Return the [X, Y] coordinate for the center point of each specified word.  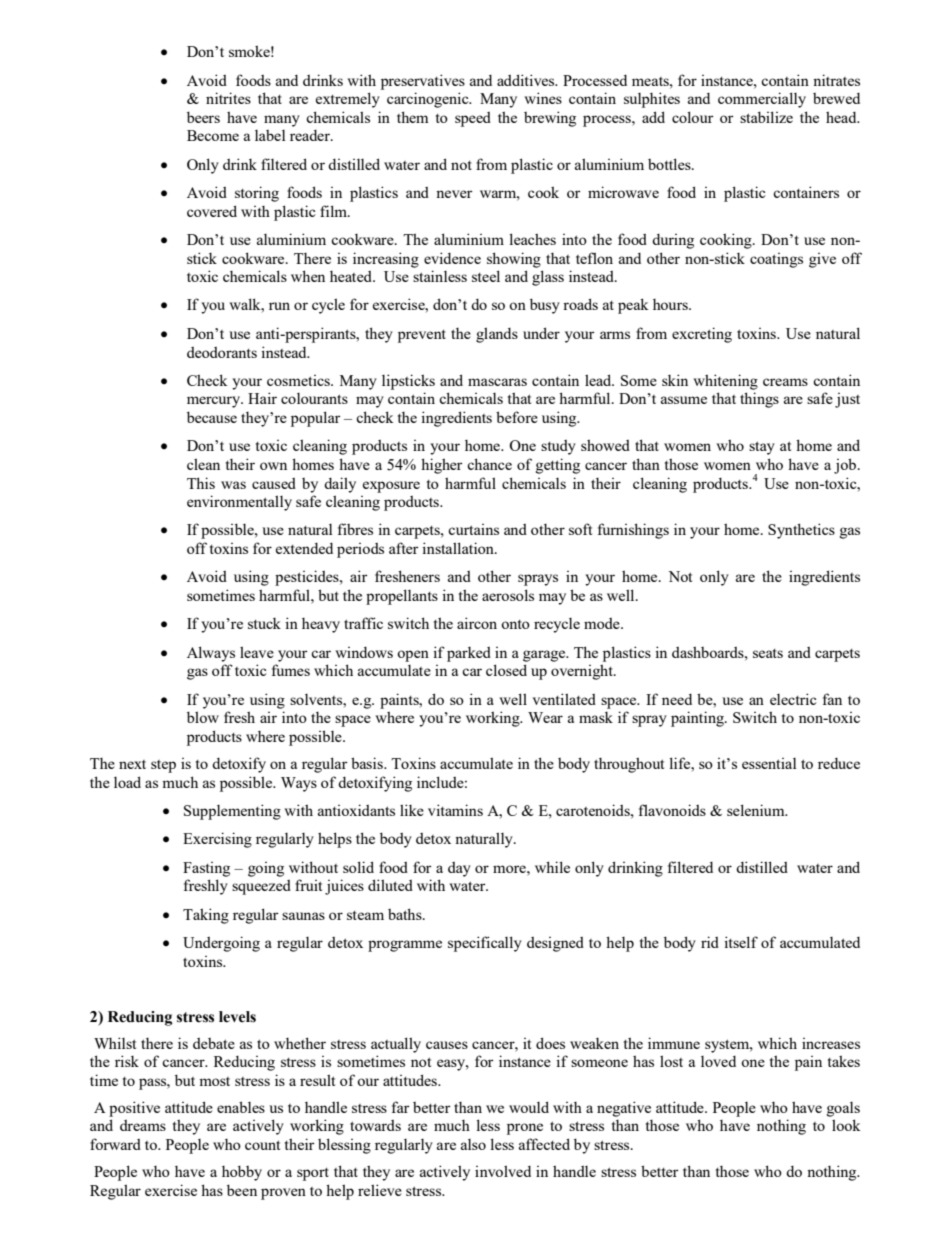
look [846, 1125]
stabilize [766, 117]
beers [203, 117]
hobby [242, 1173]
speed [473, 119]
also [473, 1144]
